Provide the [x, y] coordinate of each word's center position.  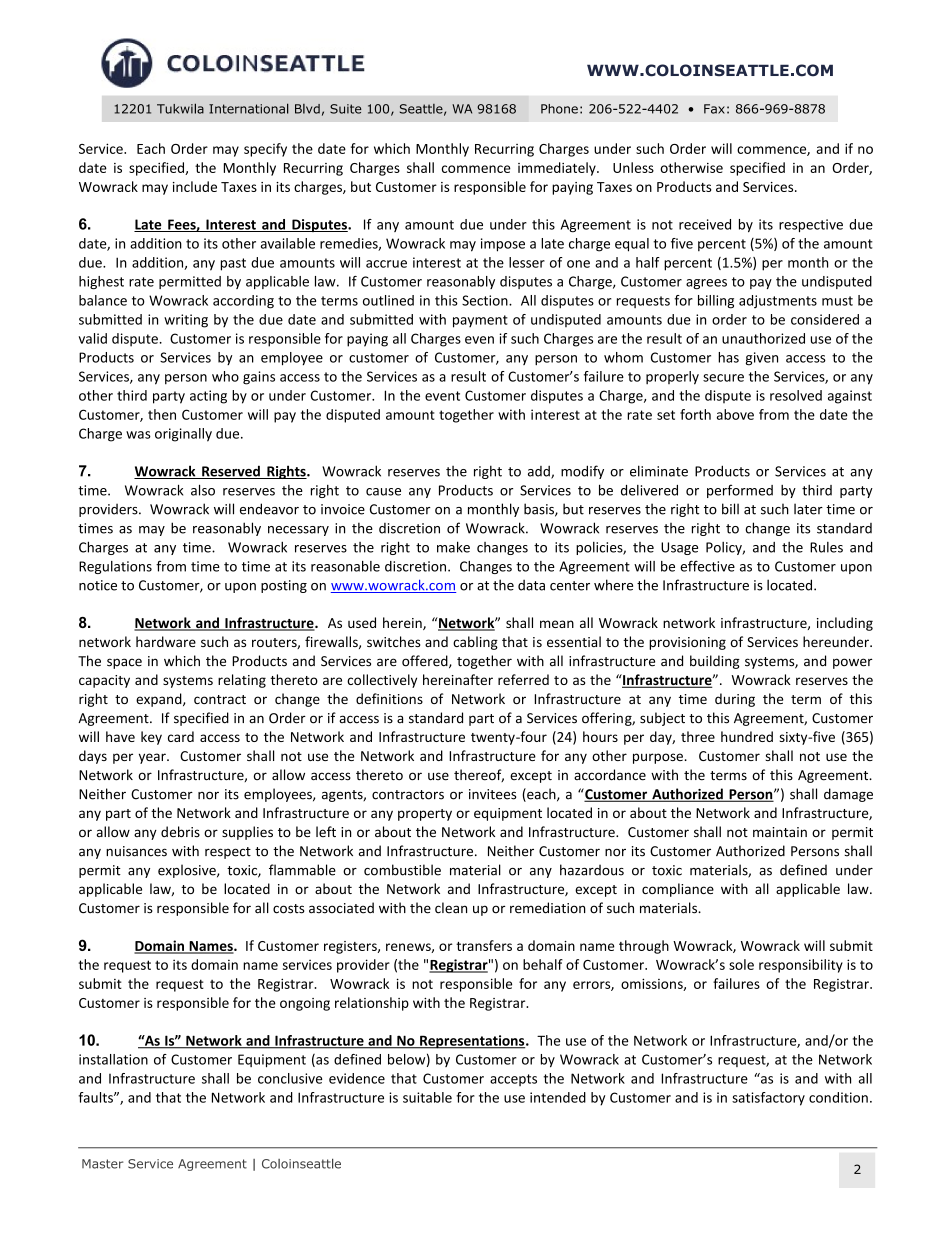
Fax [714, 109]
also [203, 490]
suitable [427, 1097]
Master [102, 1164]
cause [383, 492]
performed [740, 491]
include [195, 186]
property [425, 815]
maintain [780, 832]
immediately [558, 169]
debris [180, 831]
